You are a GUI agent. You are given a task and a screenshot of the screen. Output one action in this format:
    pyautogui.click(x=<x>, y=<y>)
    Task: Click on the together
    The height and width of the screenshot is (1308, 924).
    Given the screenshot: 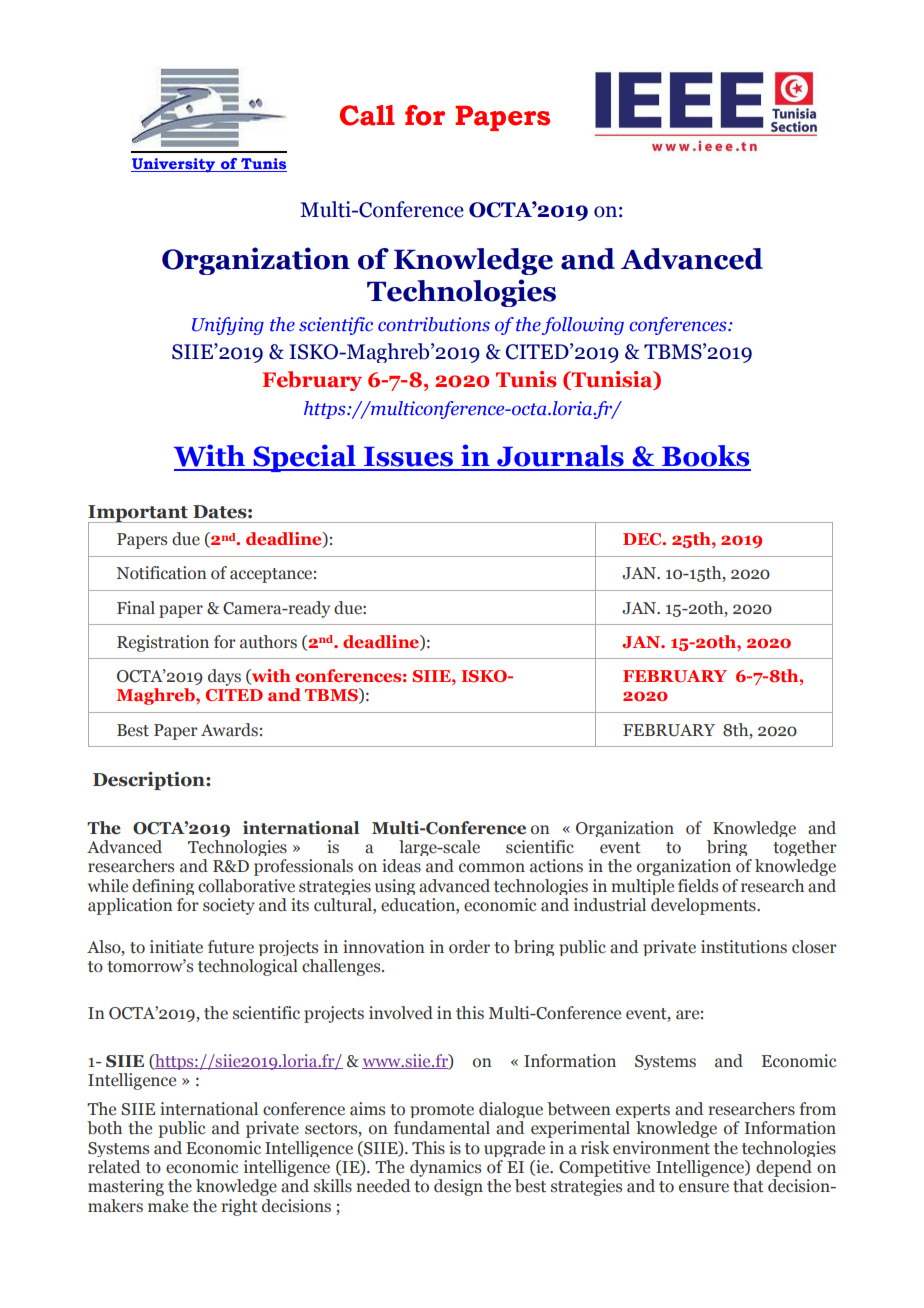 What is the action you would take?
    pyautogui.click(x=805, y=848)
